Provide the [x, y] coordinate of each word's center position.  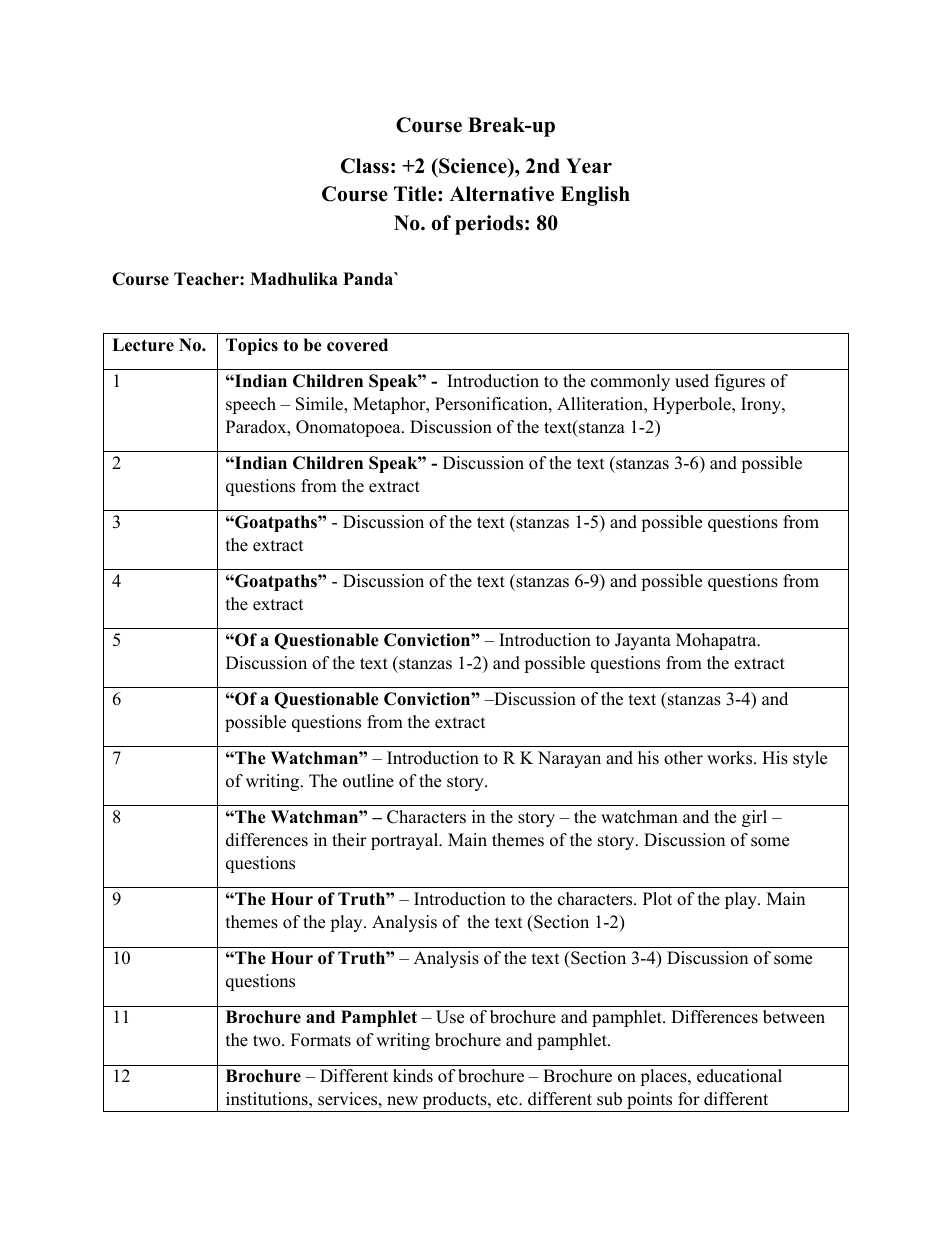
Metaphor [390, 405]
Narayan [569, 759]
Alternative [502, 194]
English [595, 196]
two [268, 1041]
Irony [762, 405]
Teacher [207, 279]
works [731, 758]
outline [368, 781]
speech [251, 405]
